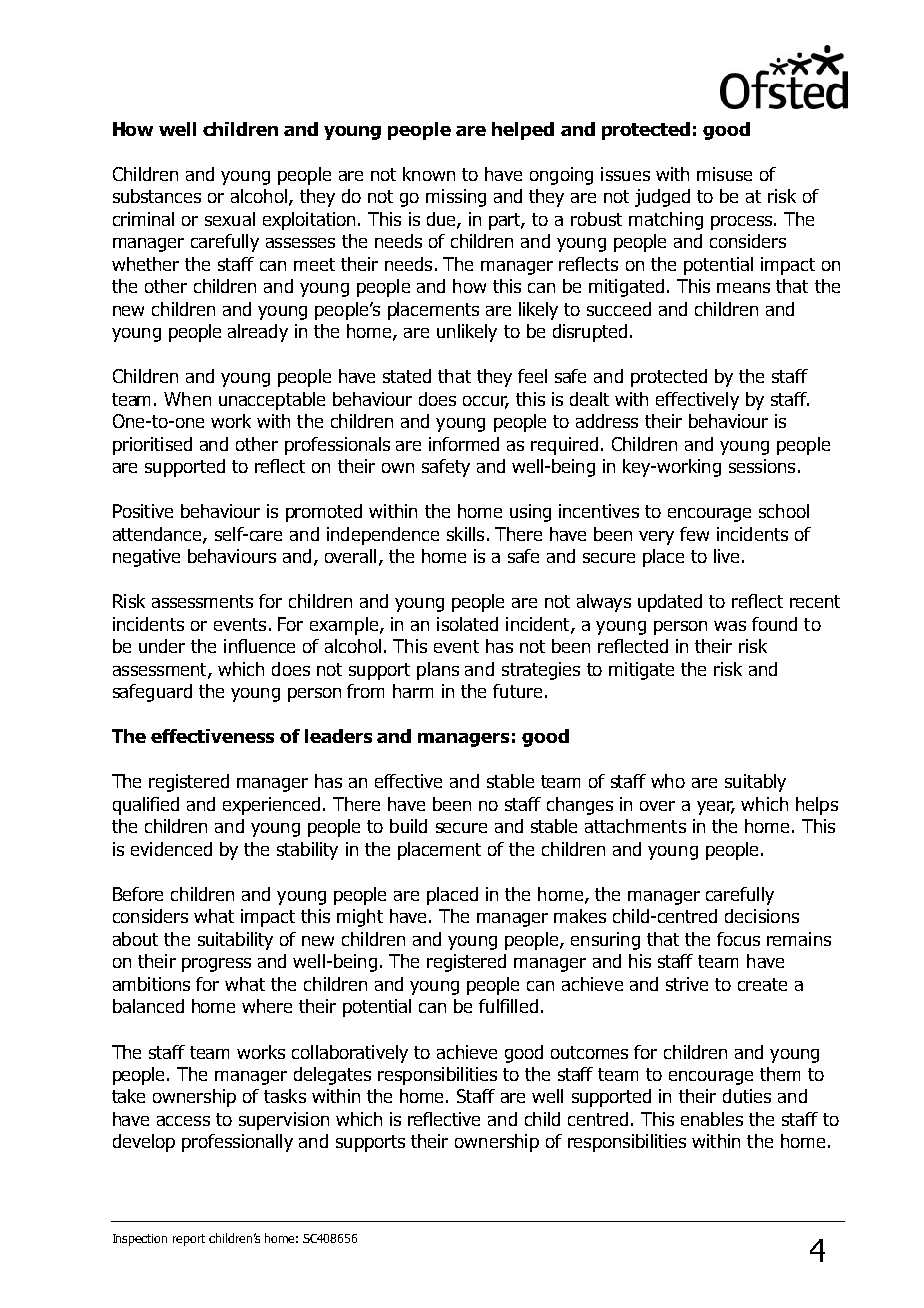  Describe the element at coordinates (438, 671) in the screenshot. I see `plans` at that location.
